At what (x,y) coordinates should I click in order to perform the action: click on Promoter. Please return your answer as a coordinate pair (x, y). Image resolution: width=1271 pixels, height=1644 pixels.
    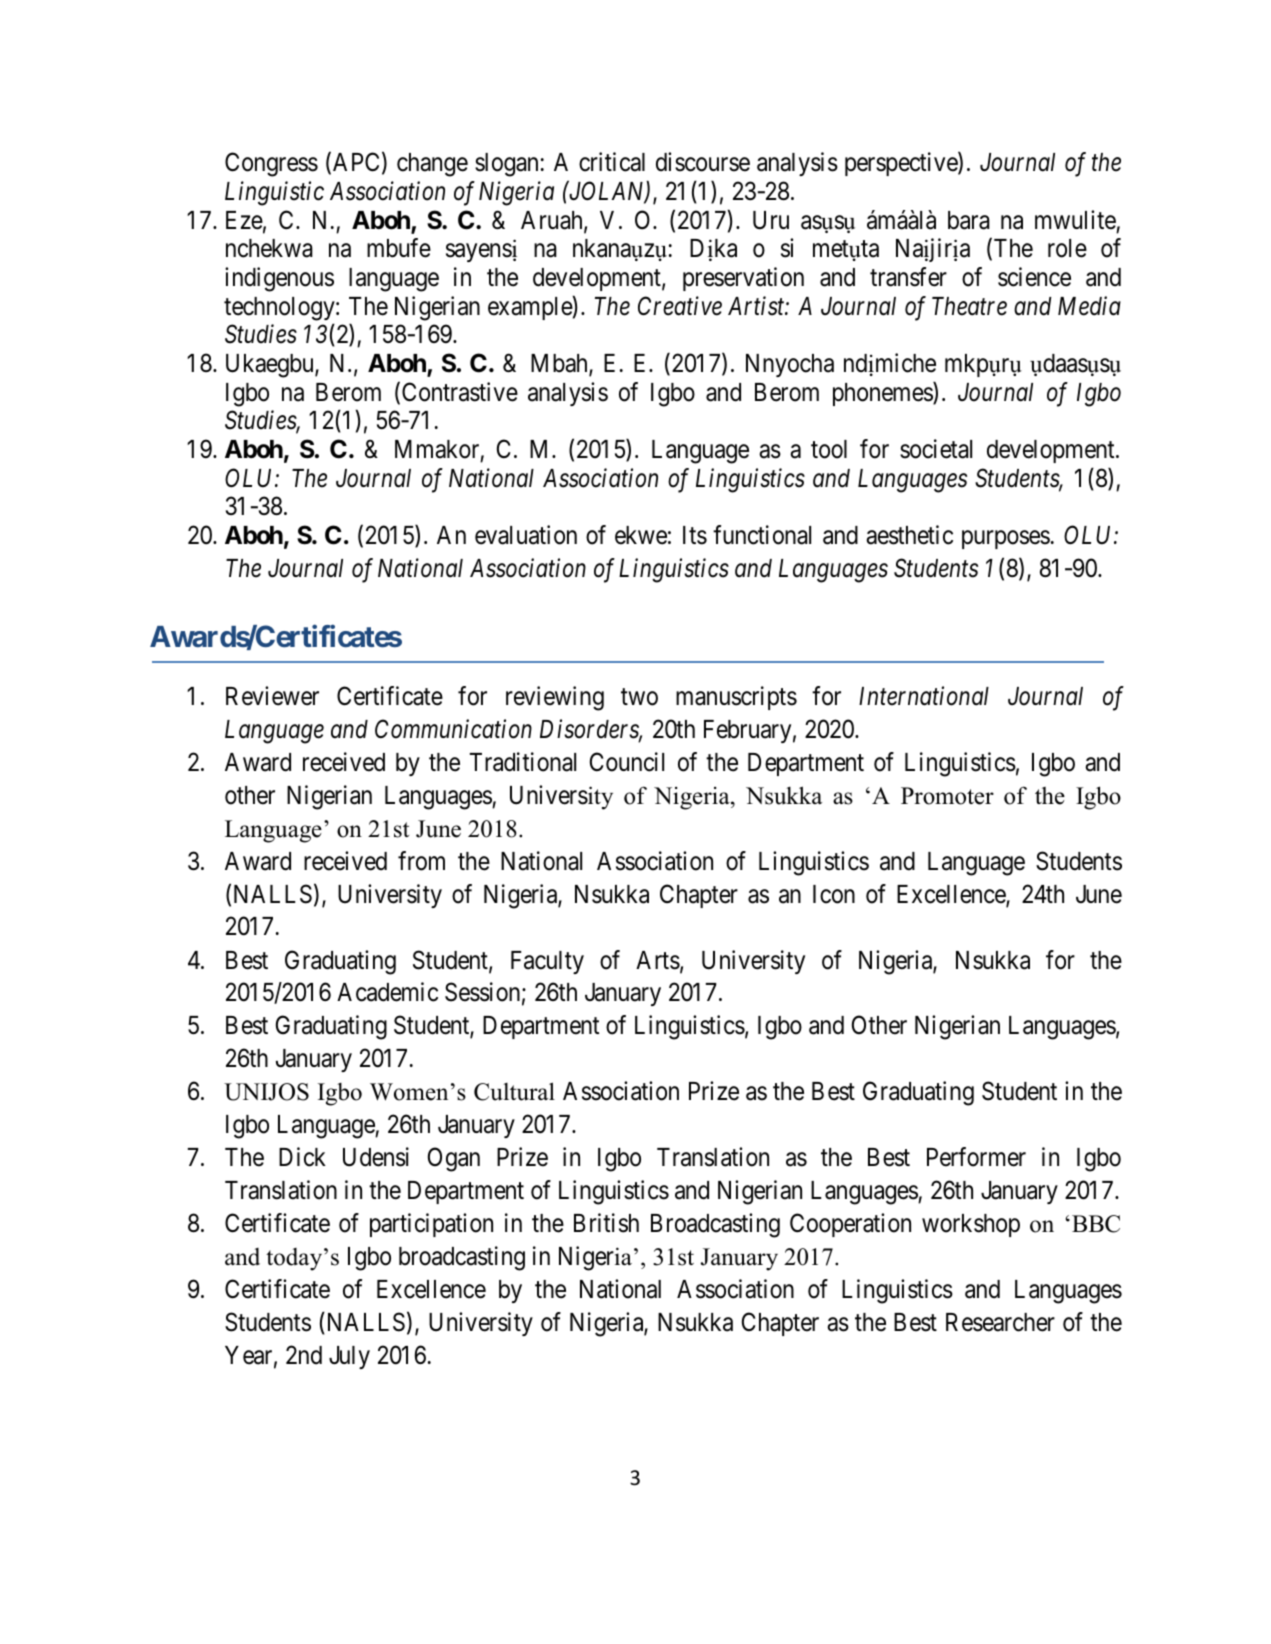
    Looking at the image, I should click on (947, 796).
